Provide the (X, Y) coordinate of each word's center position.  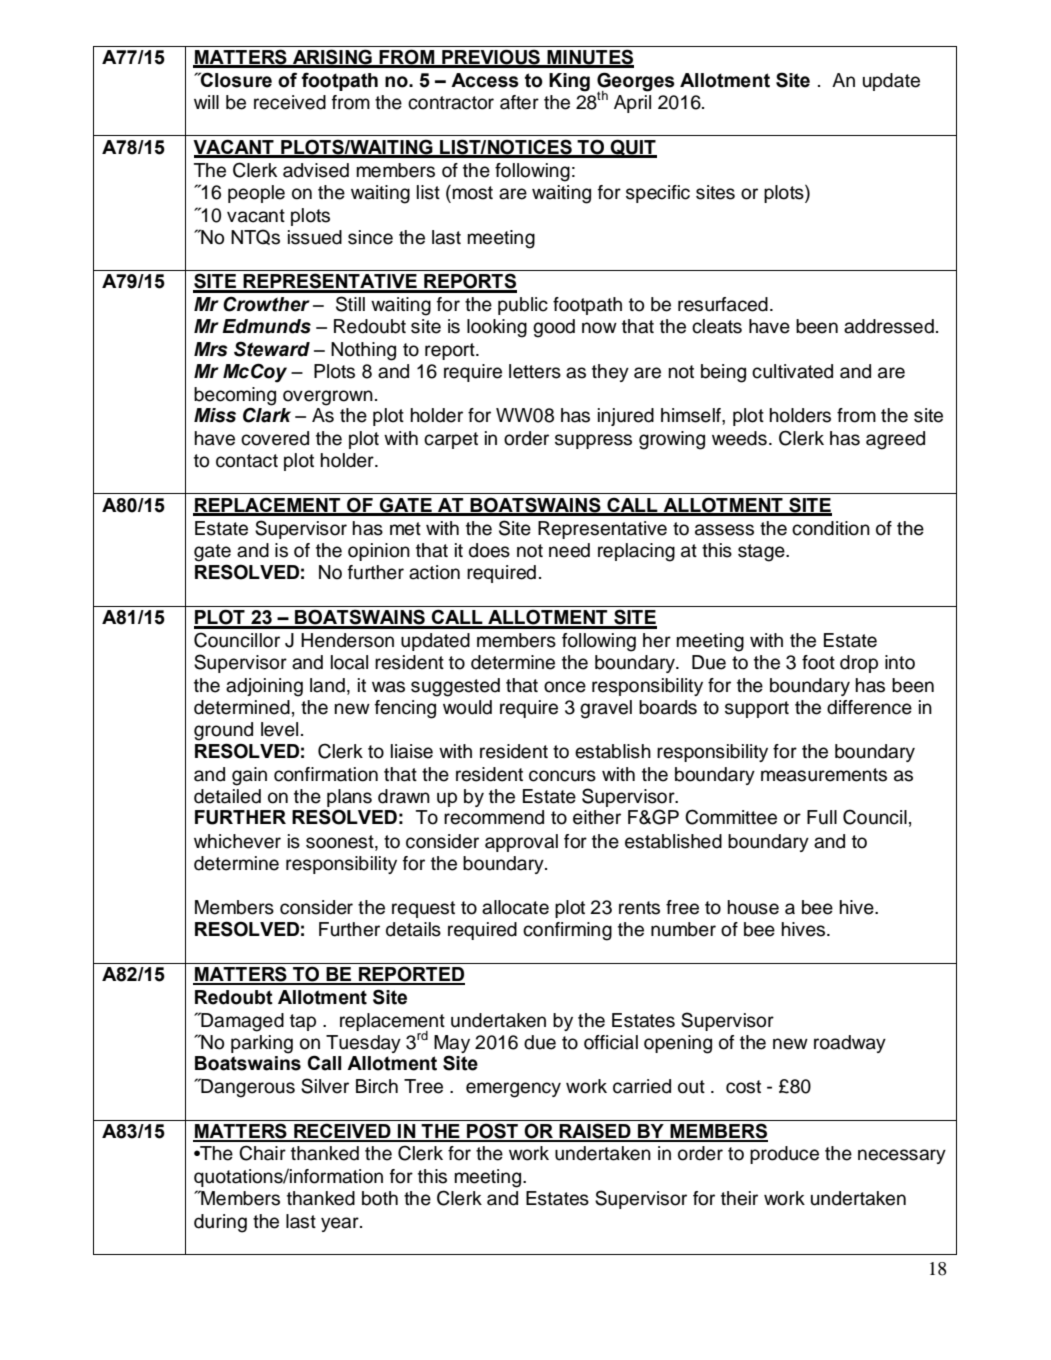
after (519, 102)
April (632, 104)
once (565, 687)
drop (859, 664)
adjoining (264, 687)
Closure (235, 80)
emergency (513, 1090)
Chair (262, 1153)
